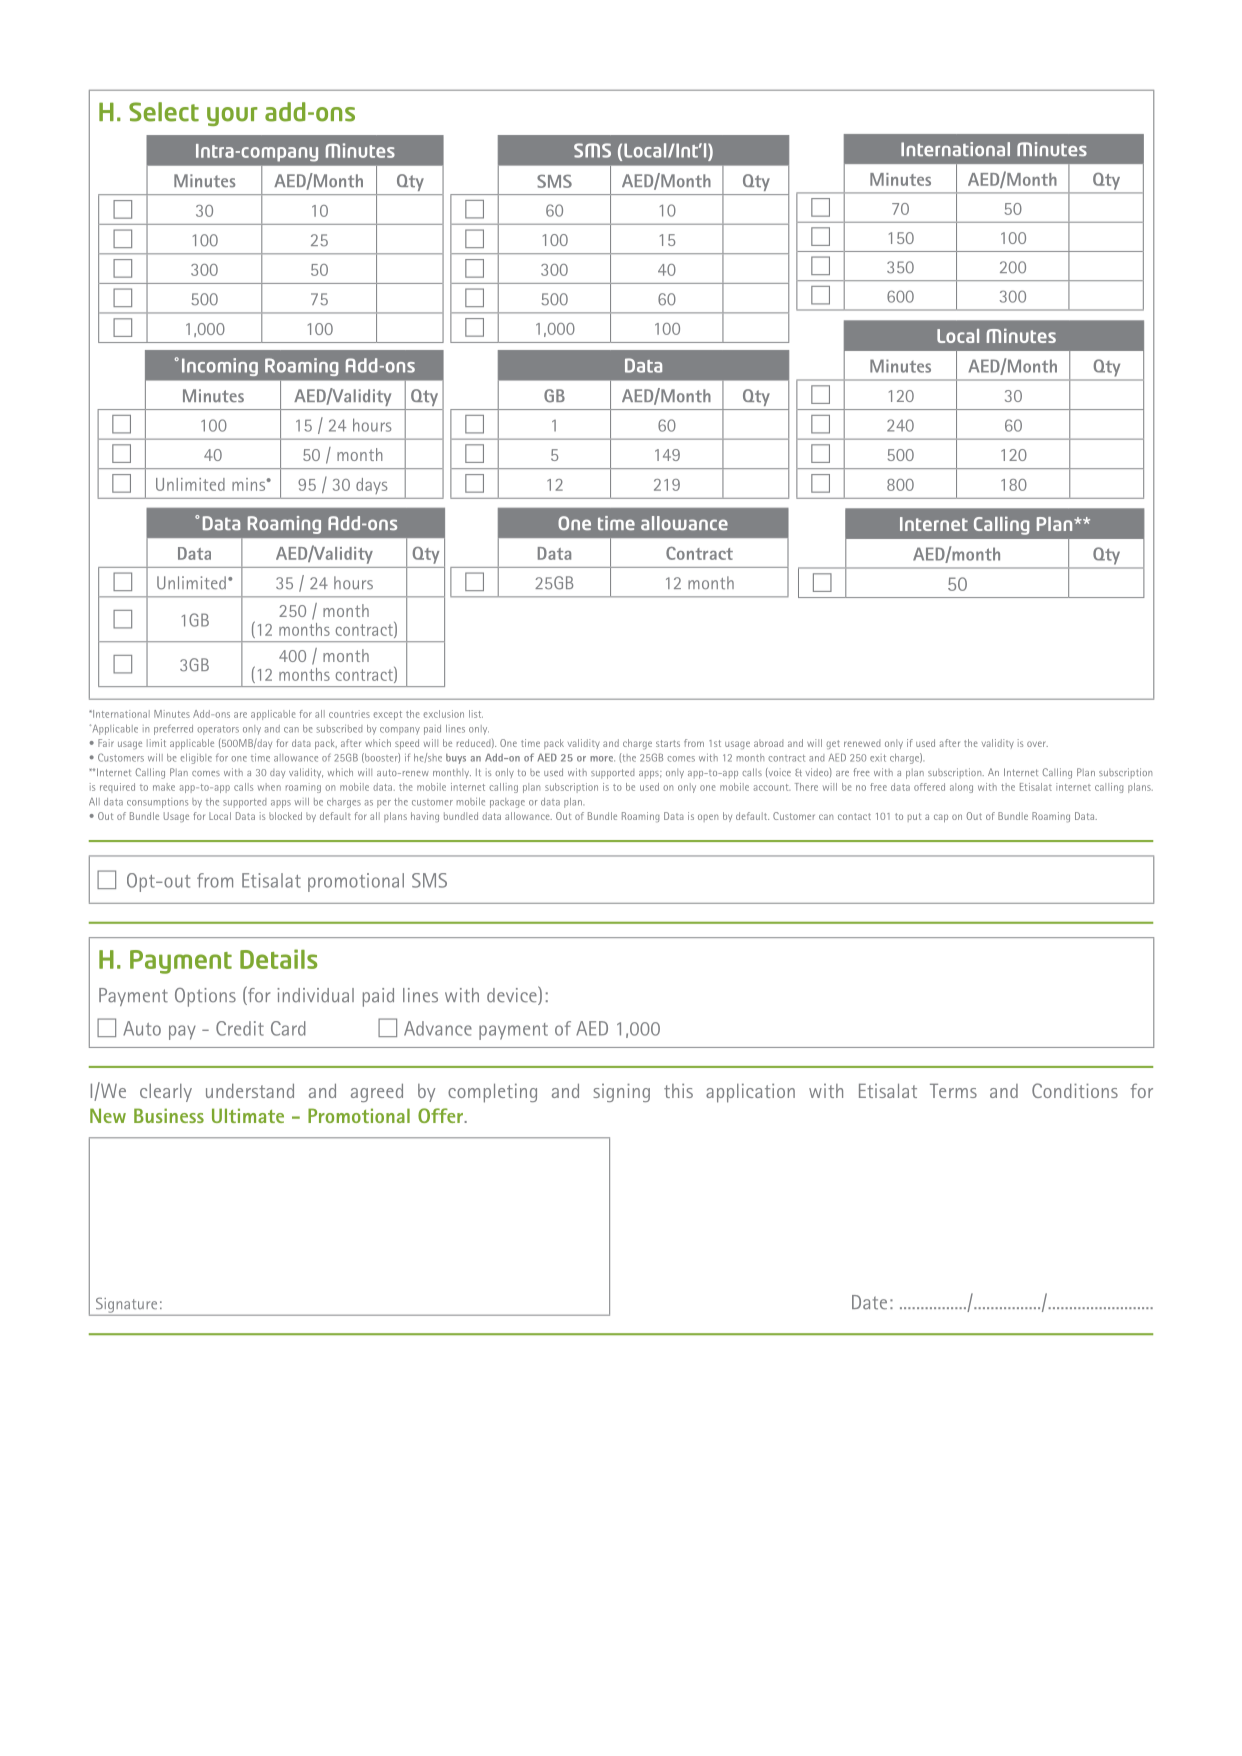 The image size is (1242, 1756). What do you see at coordinates (218, 730) in the screenshot?
I see `operators` at bounding box center [218, 730].
